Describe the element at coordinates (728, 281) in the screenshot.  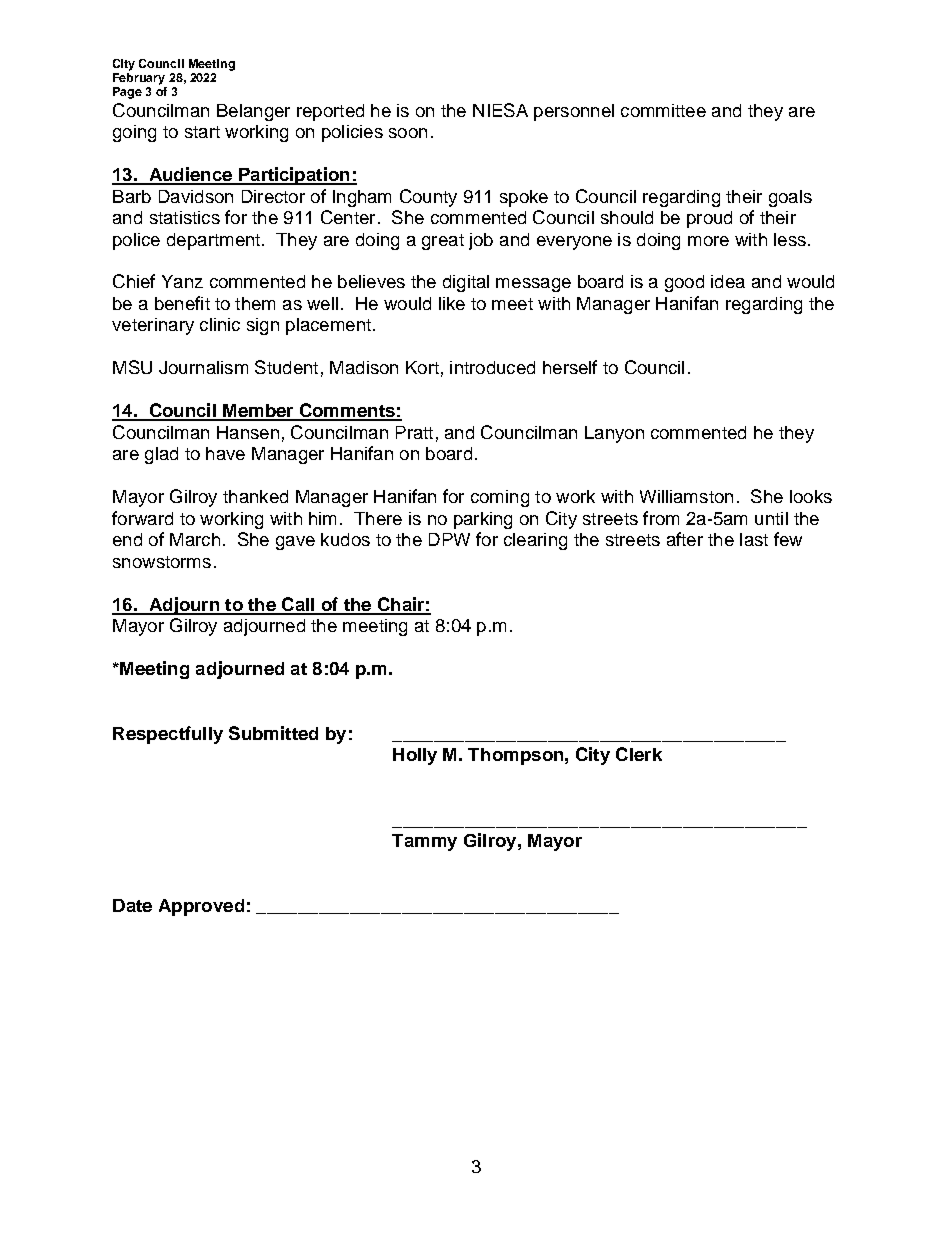
I see `idea` at that location.
